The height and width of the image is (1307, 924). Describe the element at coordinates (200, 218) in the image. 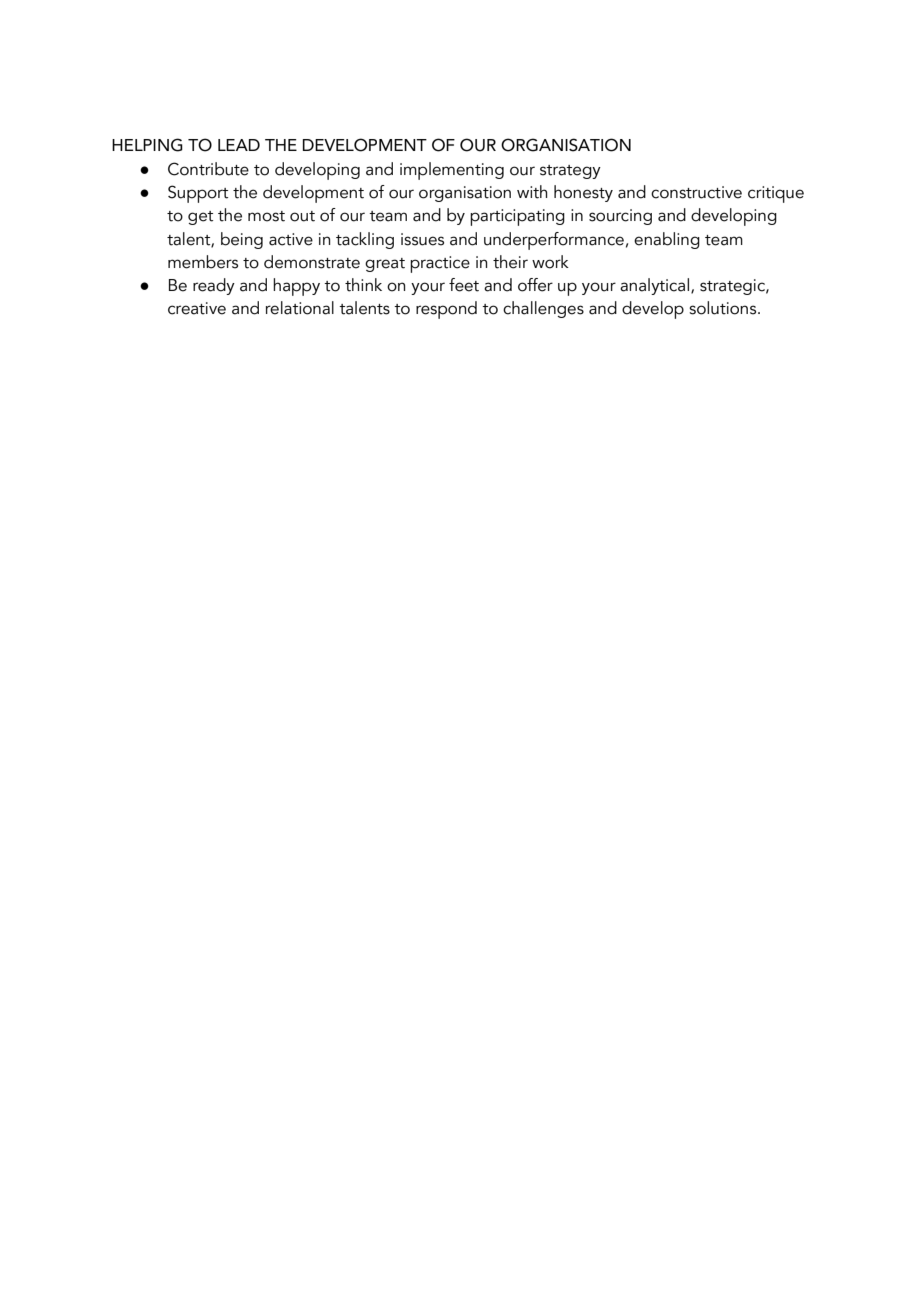

I see `get` at that location.
